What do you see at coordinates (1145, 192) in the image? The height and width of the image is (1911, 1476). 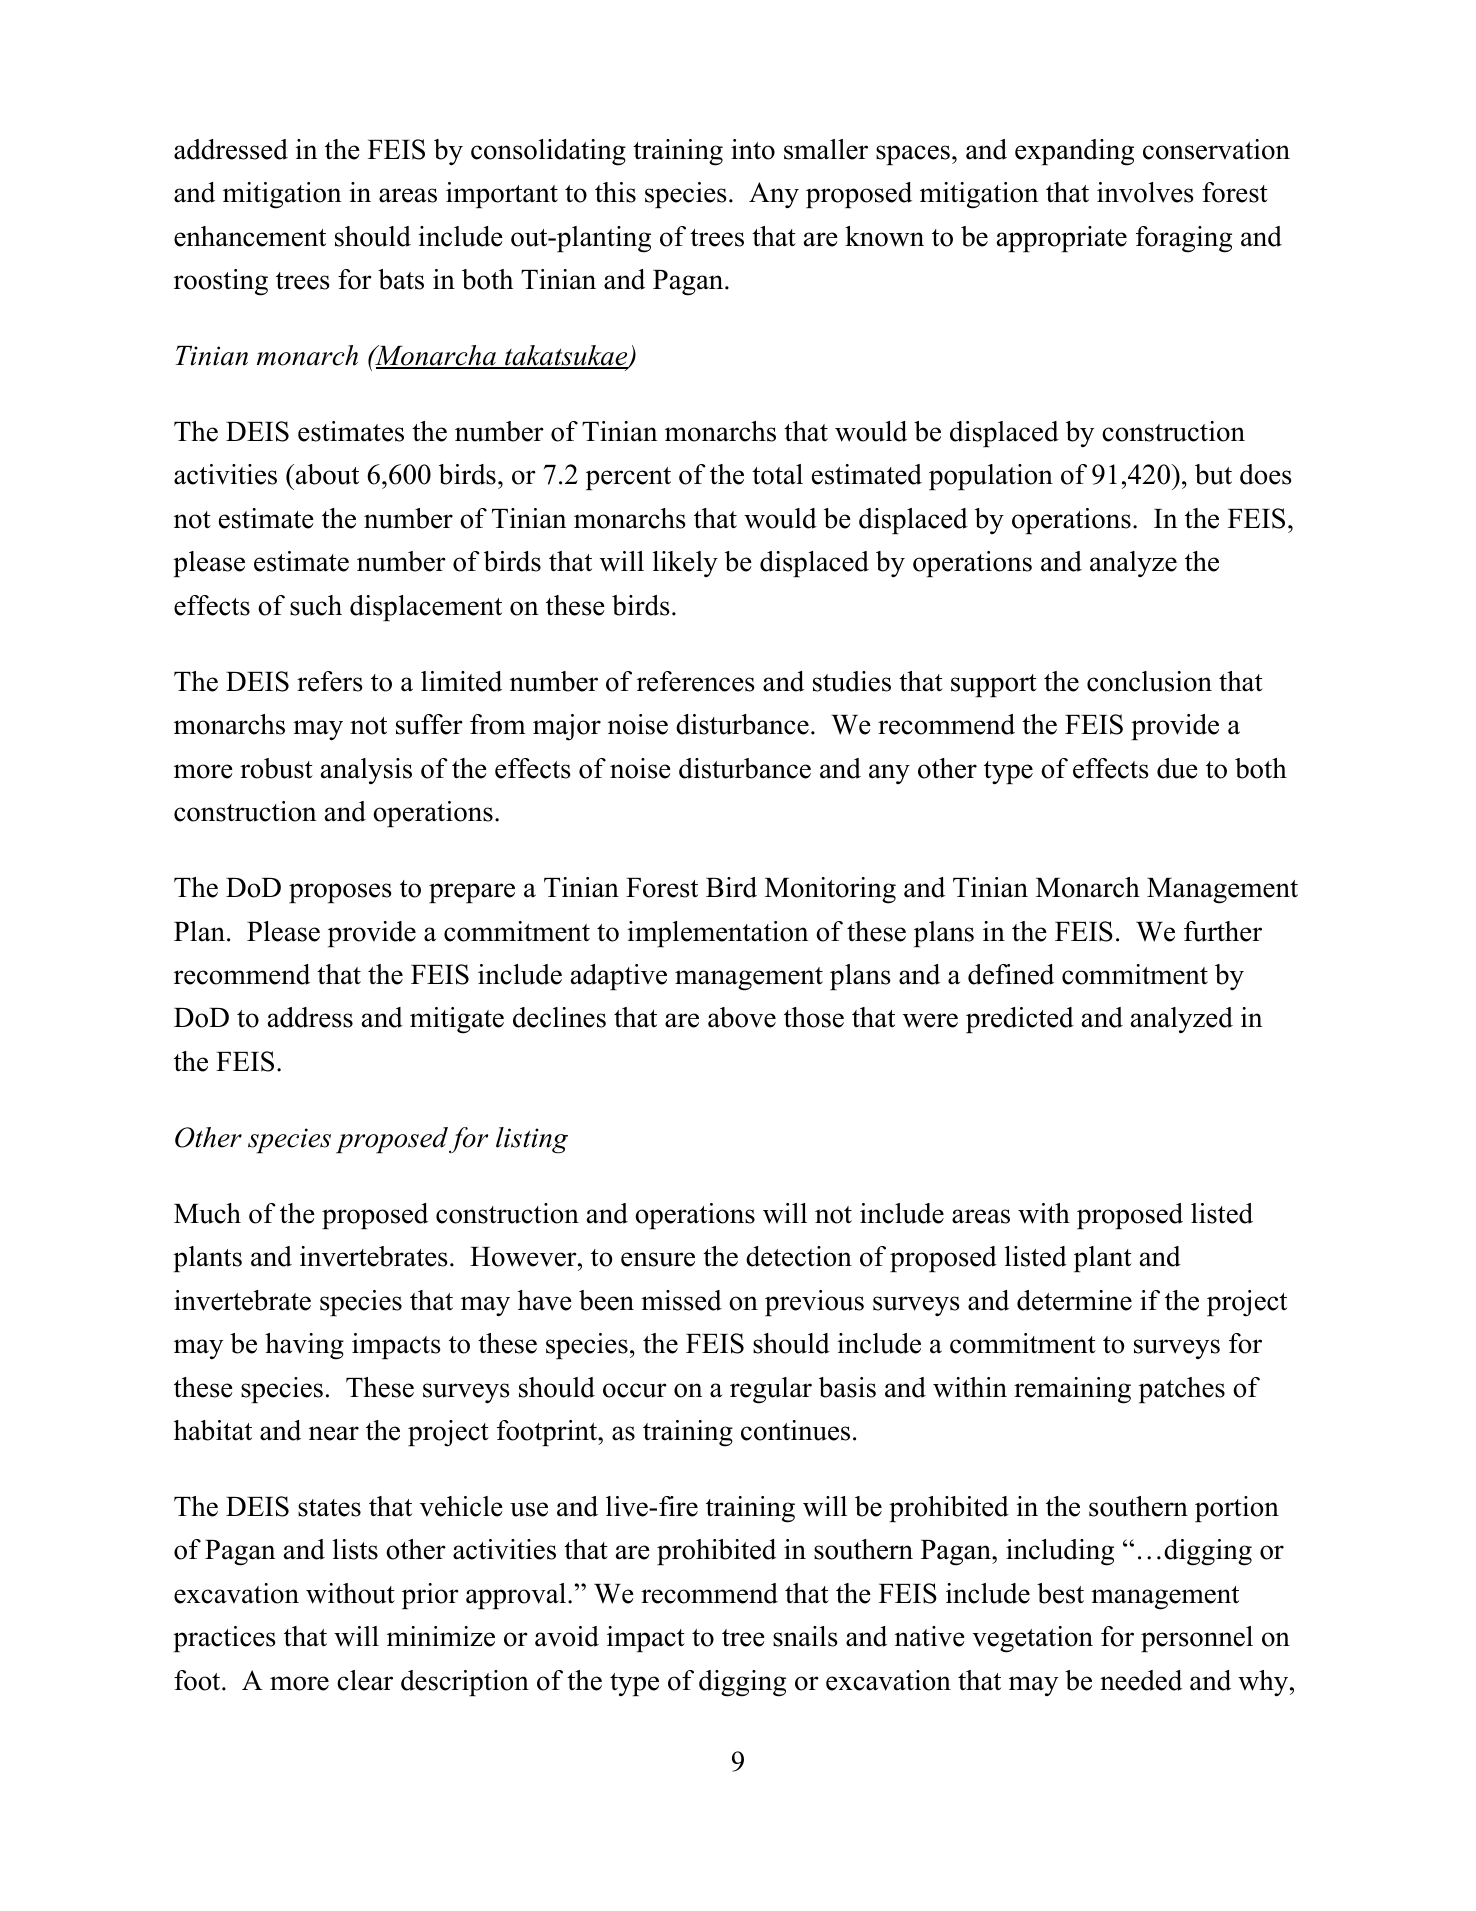 I see `involves` at bounding box center [1145, 192].
